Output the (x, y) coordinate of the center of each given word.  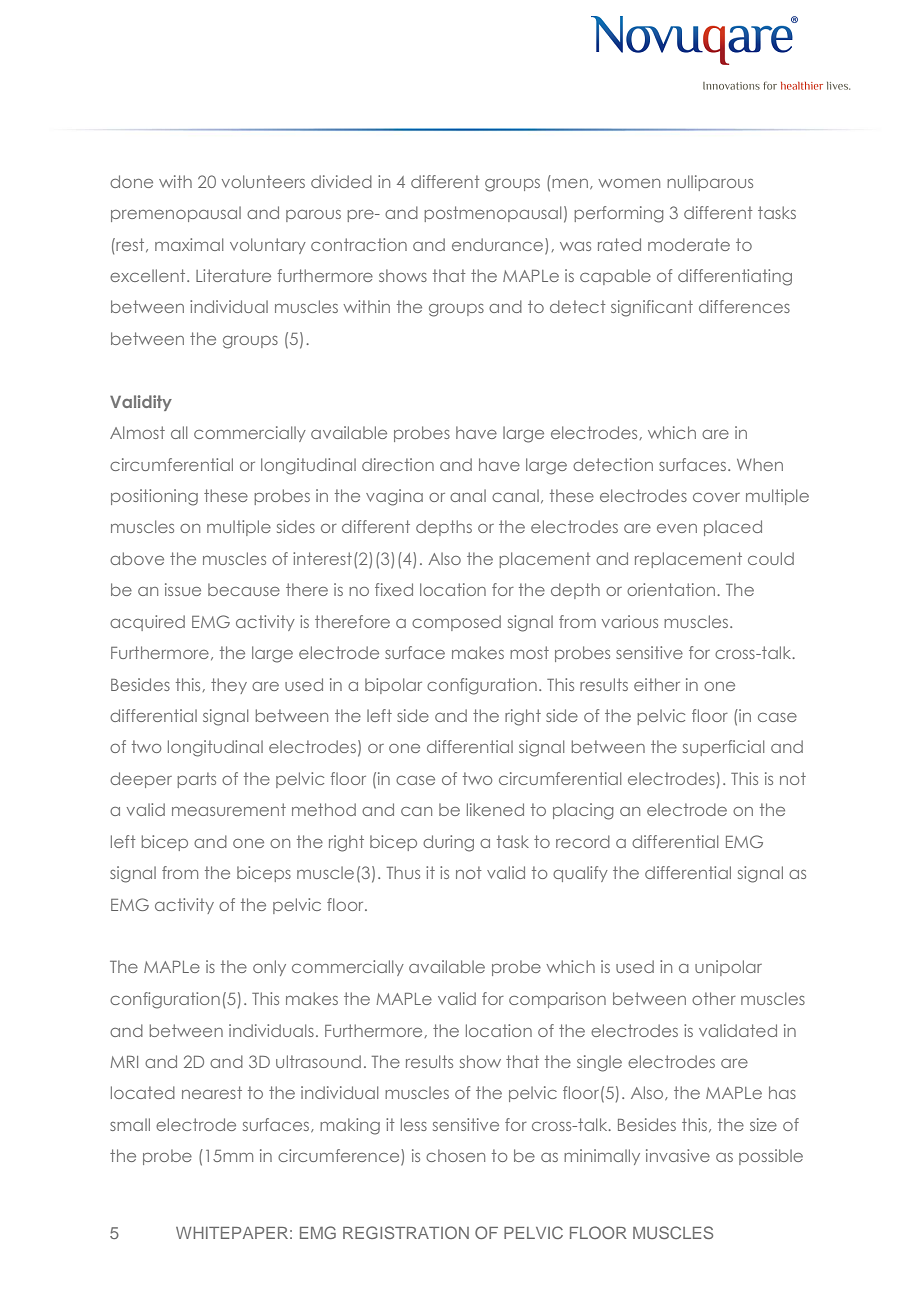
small (130, 1124)
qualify (580, 874)
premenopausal (176, 214)
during (448, 843)
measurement (229, 809)
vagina (394, 497)
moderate (689, 244)
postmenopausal (492, 214)
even (677, 528)
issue (183, 589)
